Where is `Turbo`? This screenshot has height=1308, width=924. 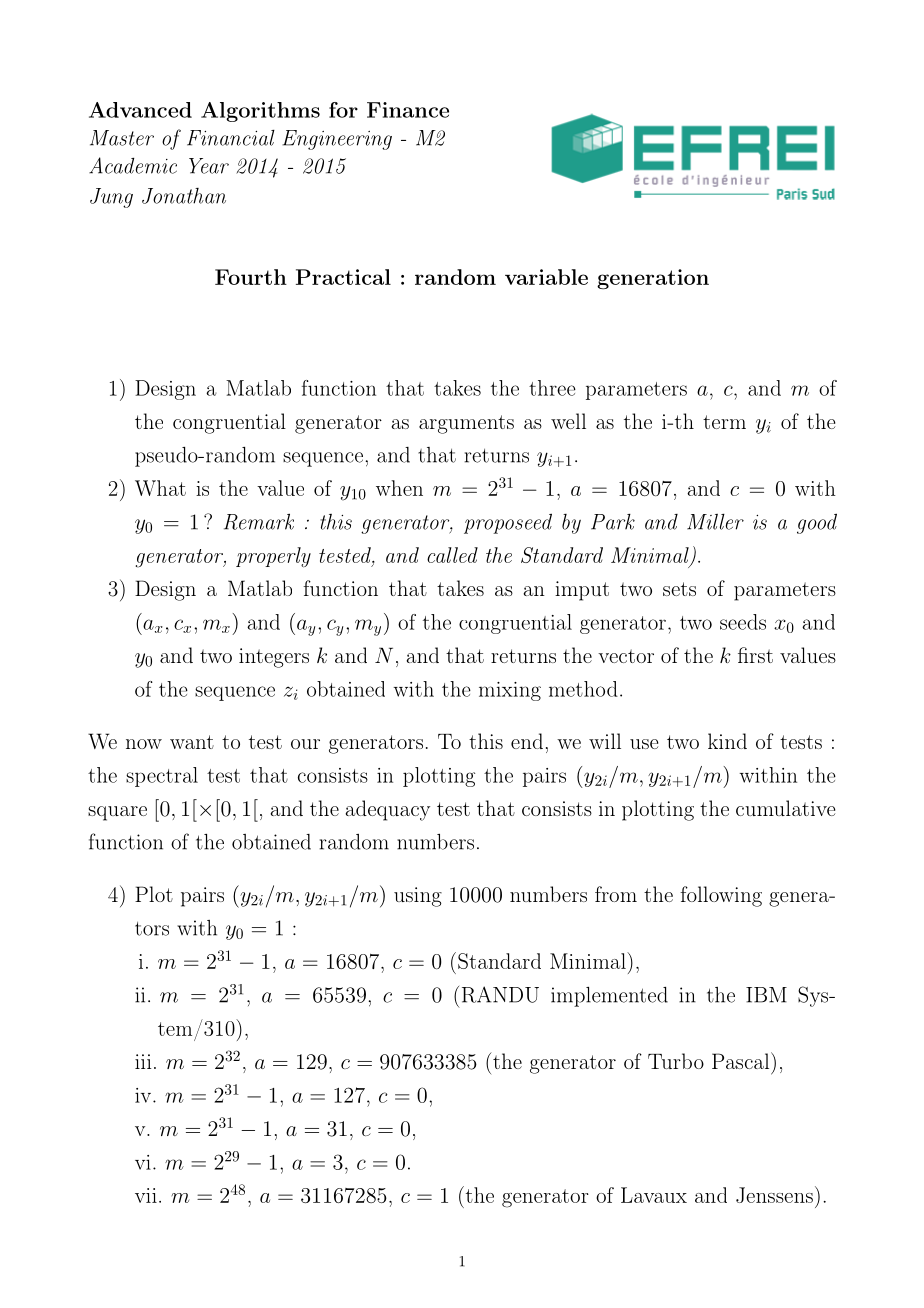
Turbo is located at coordinates (676, 1061).
